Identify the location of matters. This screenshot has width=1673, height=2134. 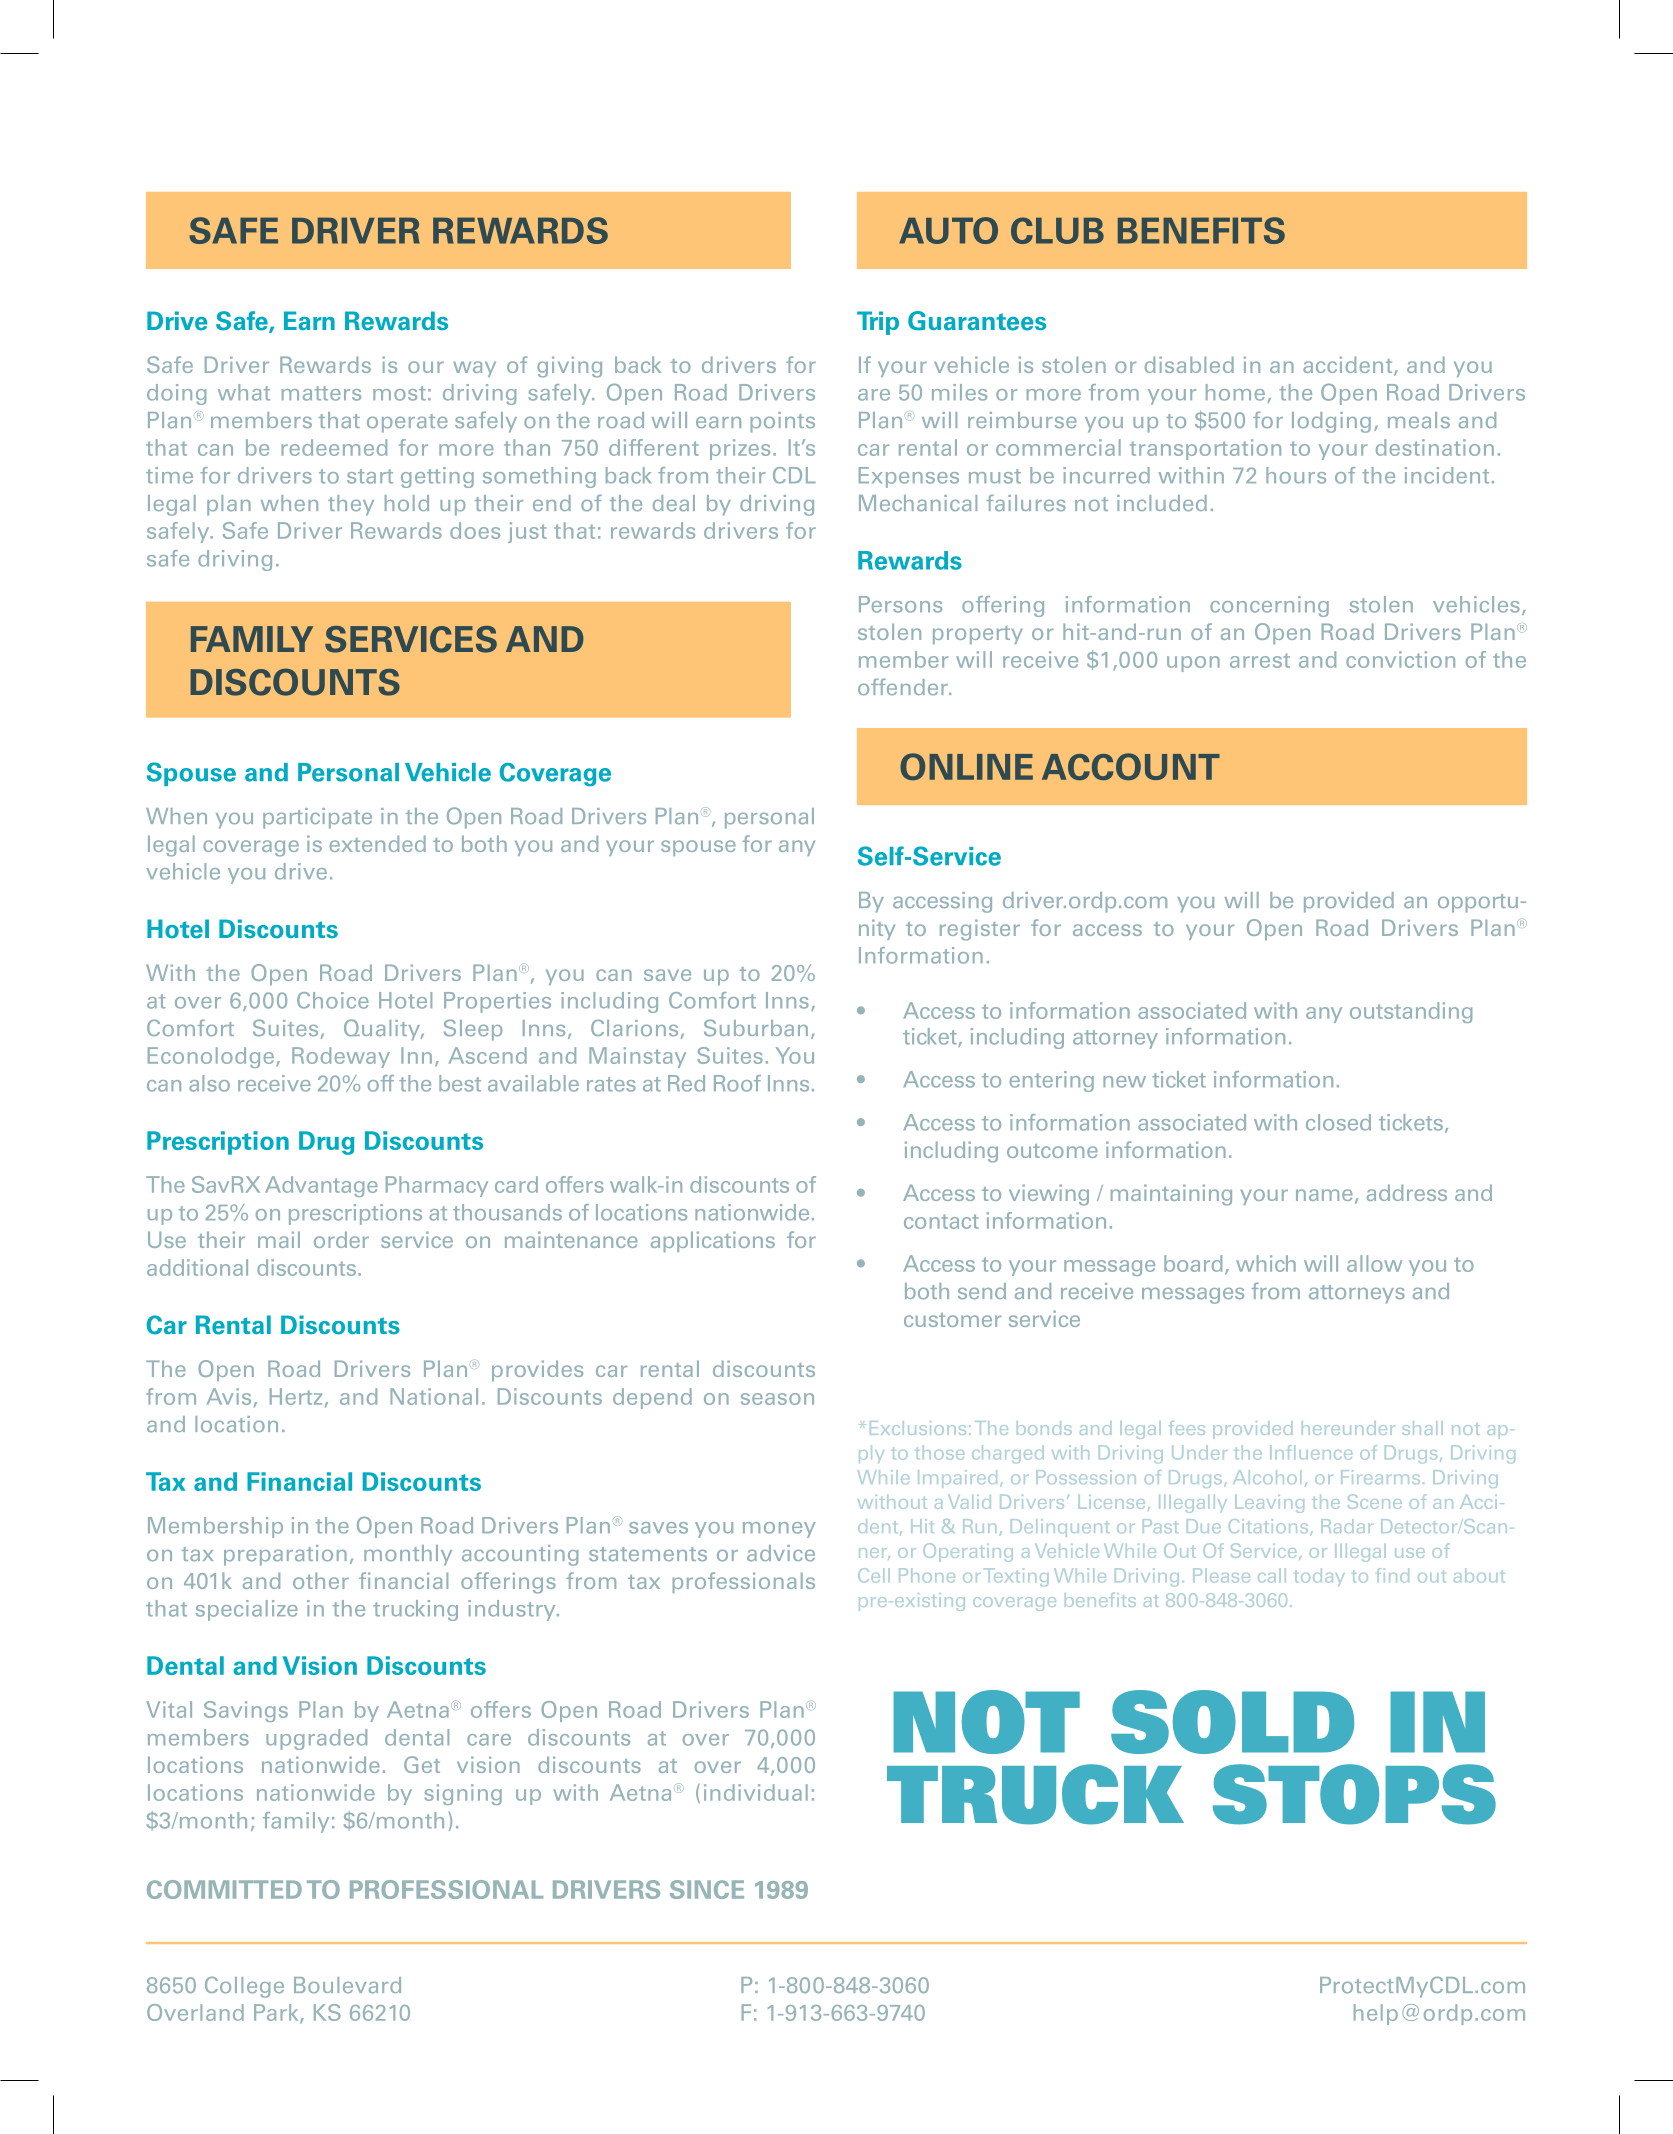
(321, 393).
